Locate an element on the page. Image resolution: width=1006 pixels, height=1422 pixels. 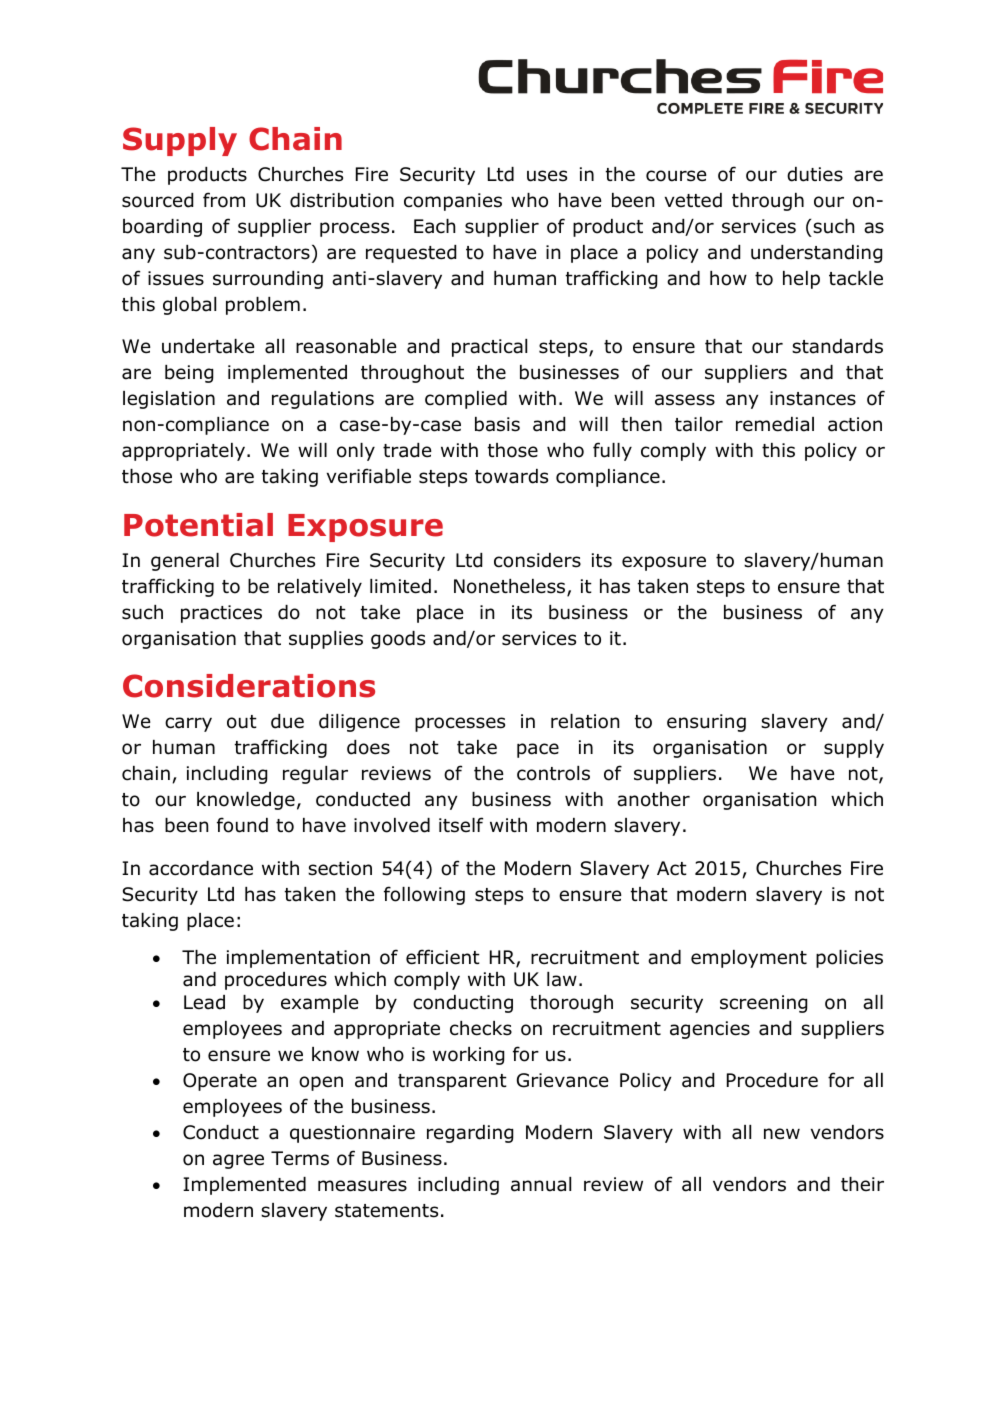
remedial is located at coordinates (775, 424).
